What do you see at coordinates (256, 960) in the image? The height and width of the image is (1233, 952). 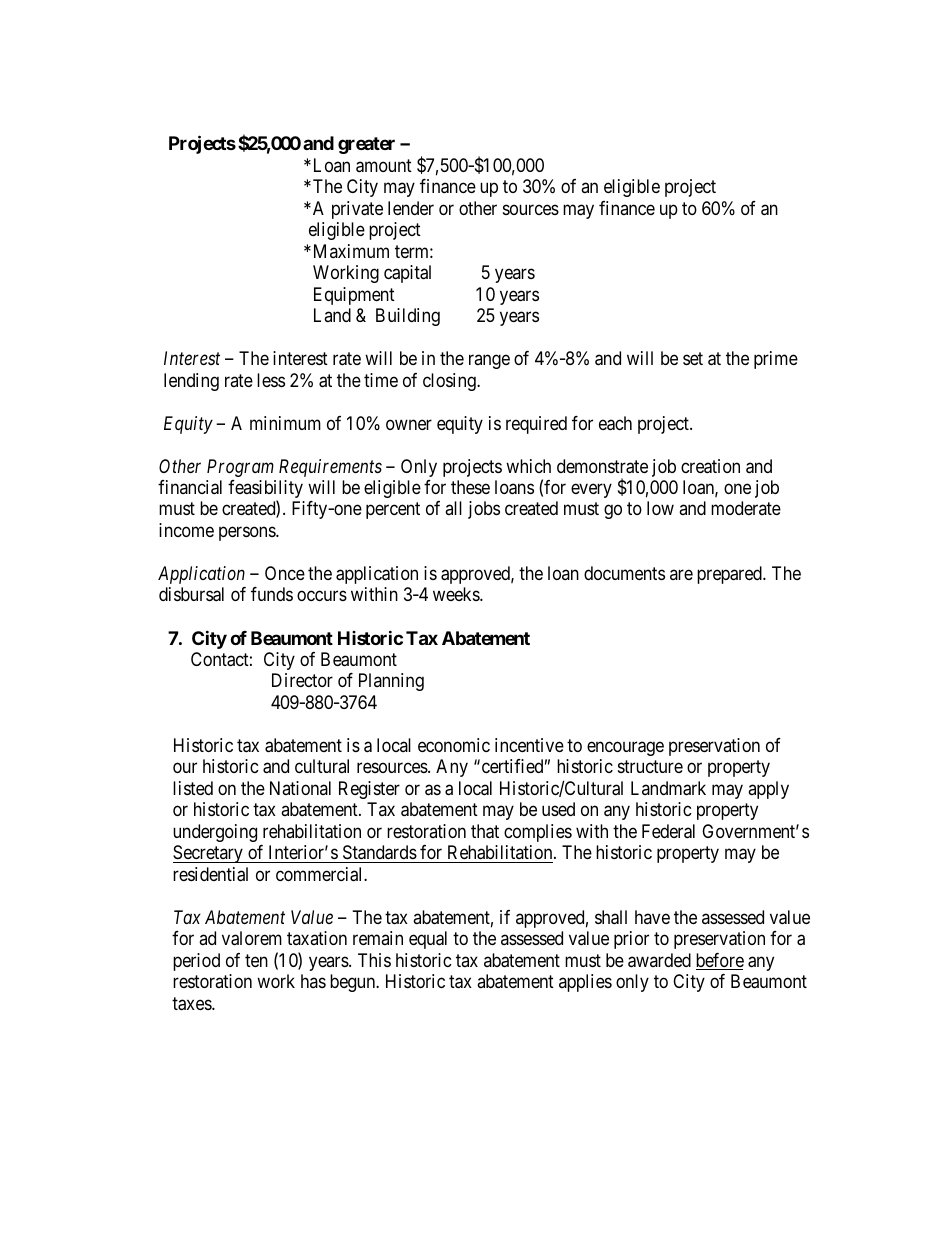 I see `ten` at bounding box center [256, 960].
